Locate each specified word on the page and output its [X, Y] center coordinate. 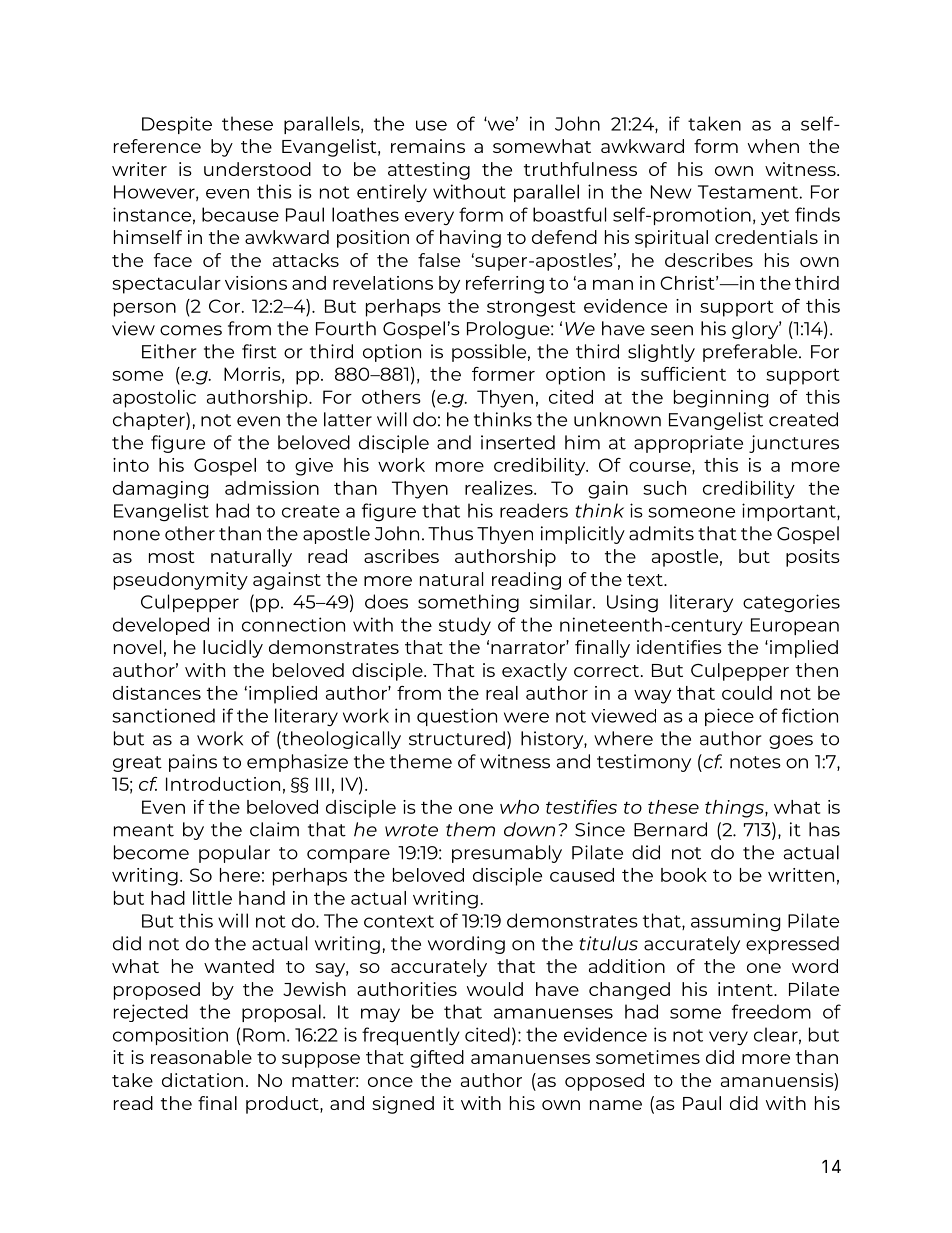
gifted [437, 1059]
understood [257, 169]
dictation [202, 1080]
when [773, 146]
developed [161, 626]
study [465, 626]
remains [428, 146]
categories [791, 603]
